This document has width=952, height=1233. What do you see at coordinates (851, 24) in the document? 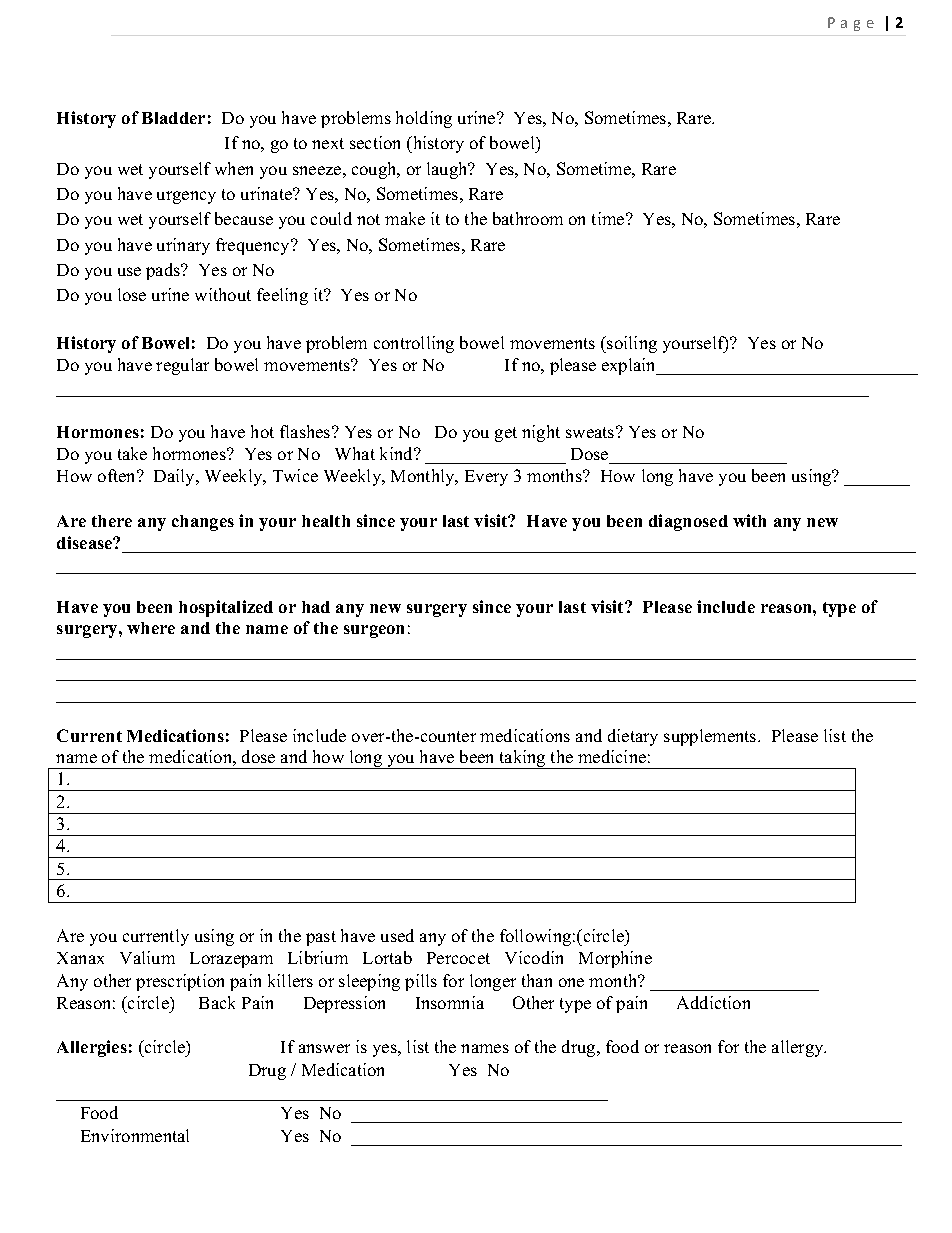
I see `Page` at bounding box center [851, 24].
